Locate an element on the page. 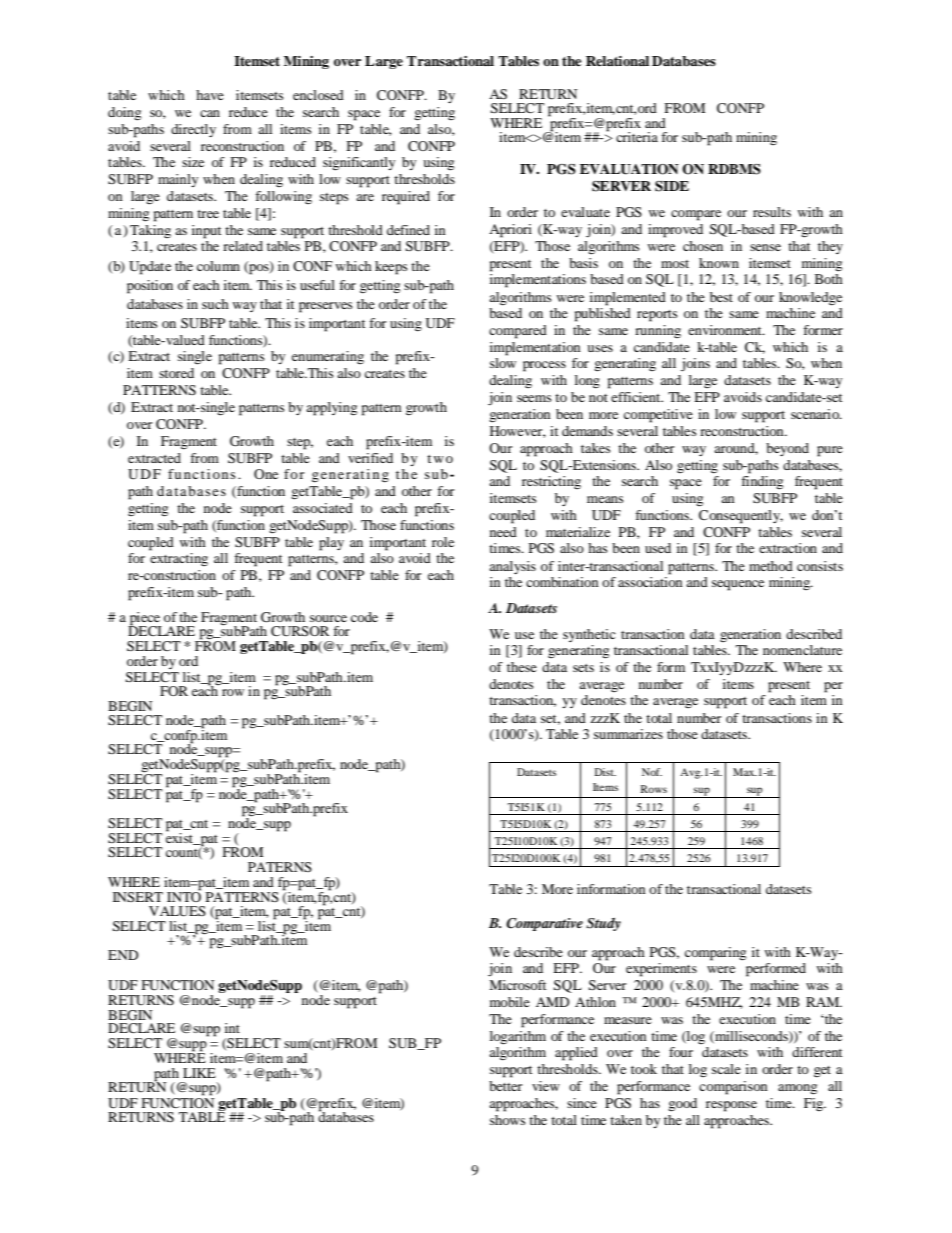  beyond is located at coordinates (787, 449).
